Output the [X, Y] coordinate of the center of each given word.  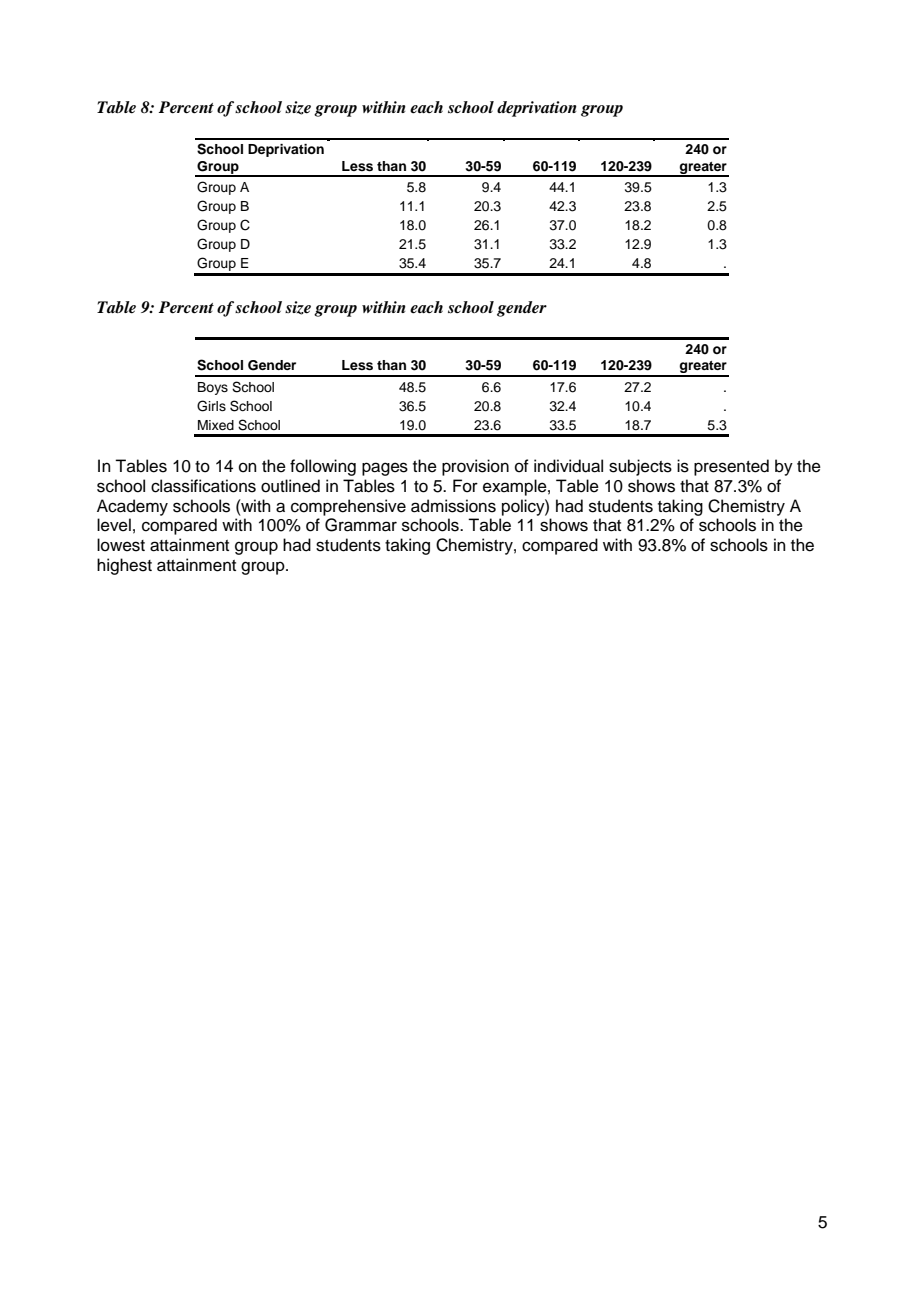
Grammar [361, 525]
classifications [203, 486]
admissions [453, 506]
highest [124, 566]
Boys [213, 388]
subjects [640, 467]
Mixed [216, 425]
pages [385, 469]
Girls [211, 406]
